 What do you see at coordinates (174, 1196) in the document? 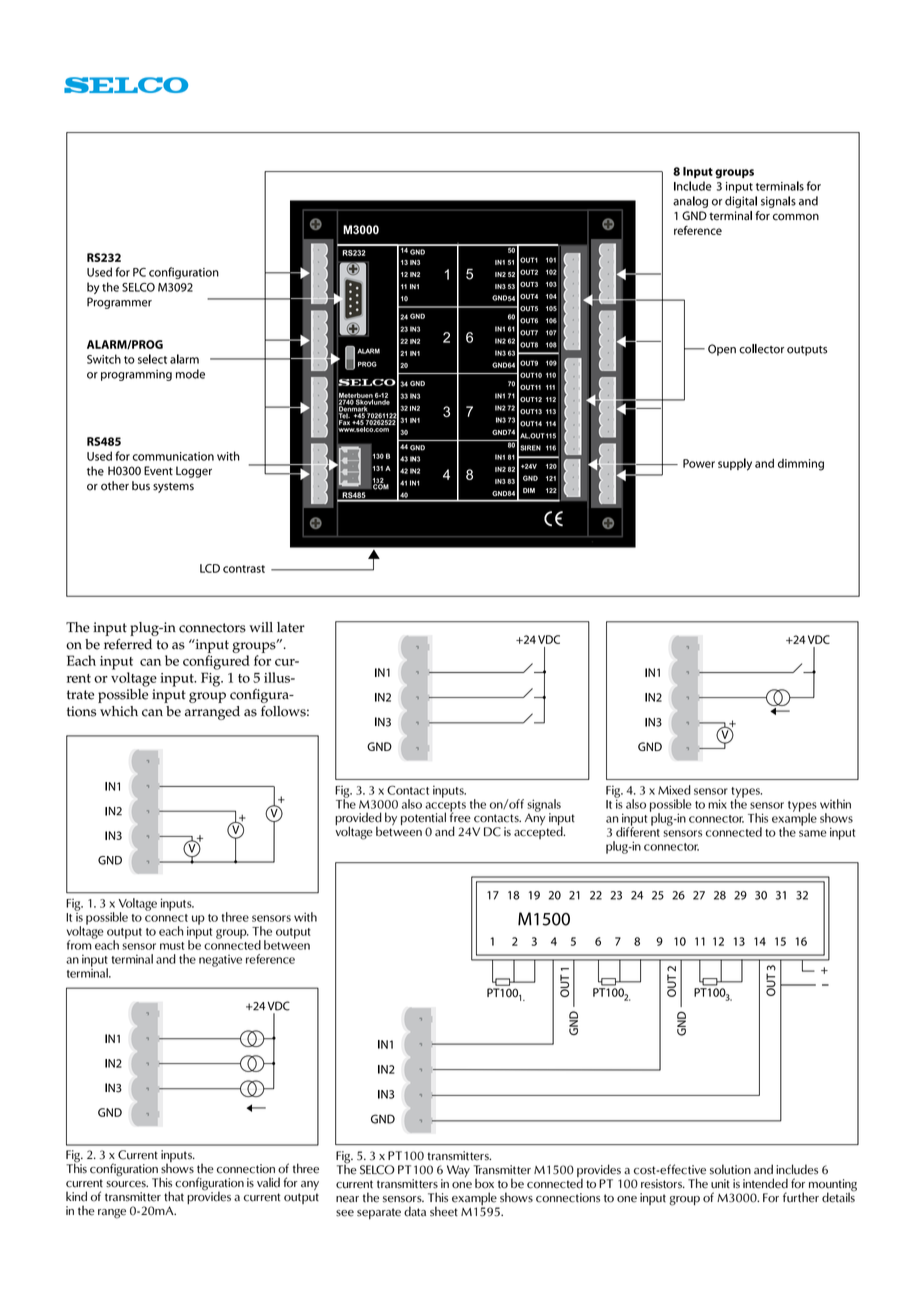
I see `that` at bounding box center [174, 1196].
